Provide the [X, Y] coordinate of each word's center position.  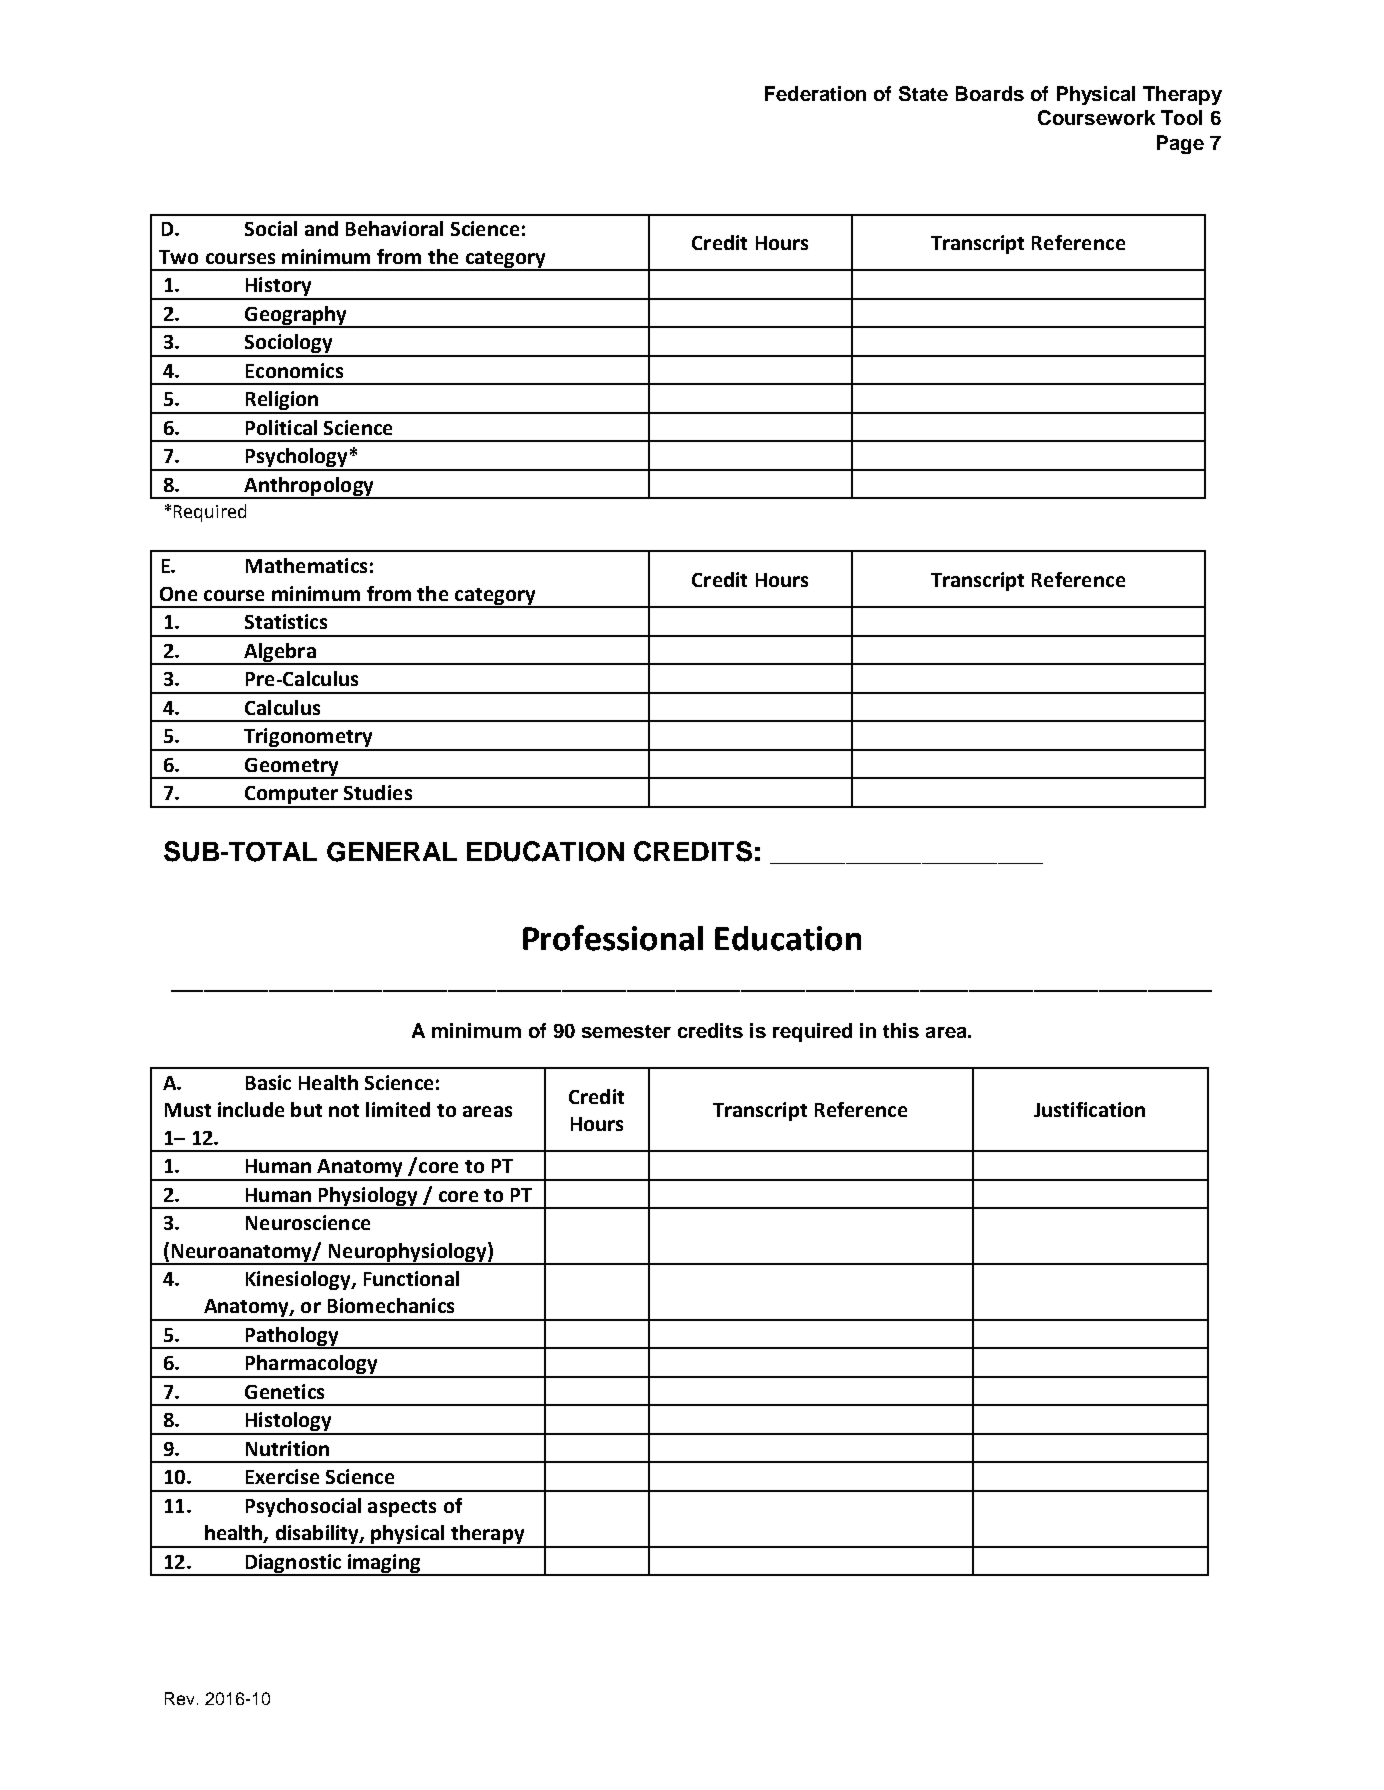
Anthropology [309, 487]
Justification [1089, 1109]
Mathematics [306, 565]
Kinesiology [299, 1280]
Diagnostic [293, 1564]
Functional [411, 1278]
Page [1180, 144]
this [901, 1030]
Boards [990, 93]
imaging [384, 1564]
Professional [613, 938]
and [321, 228]
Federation [815, 93]
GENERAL [392, 852]
